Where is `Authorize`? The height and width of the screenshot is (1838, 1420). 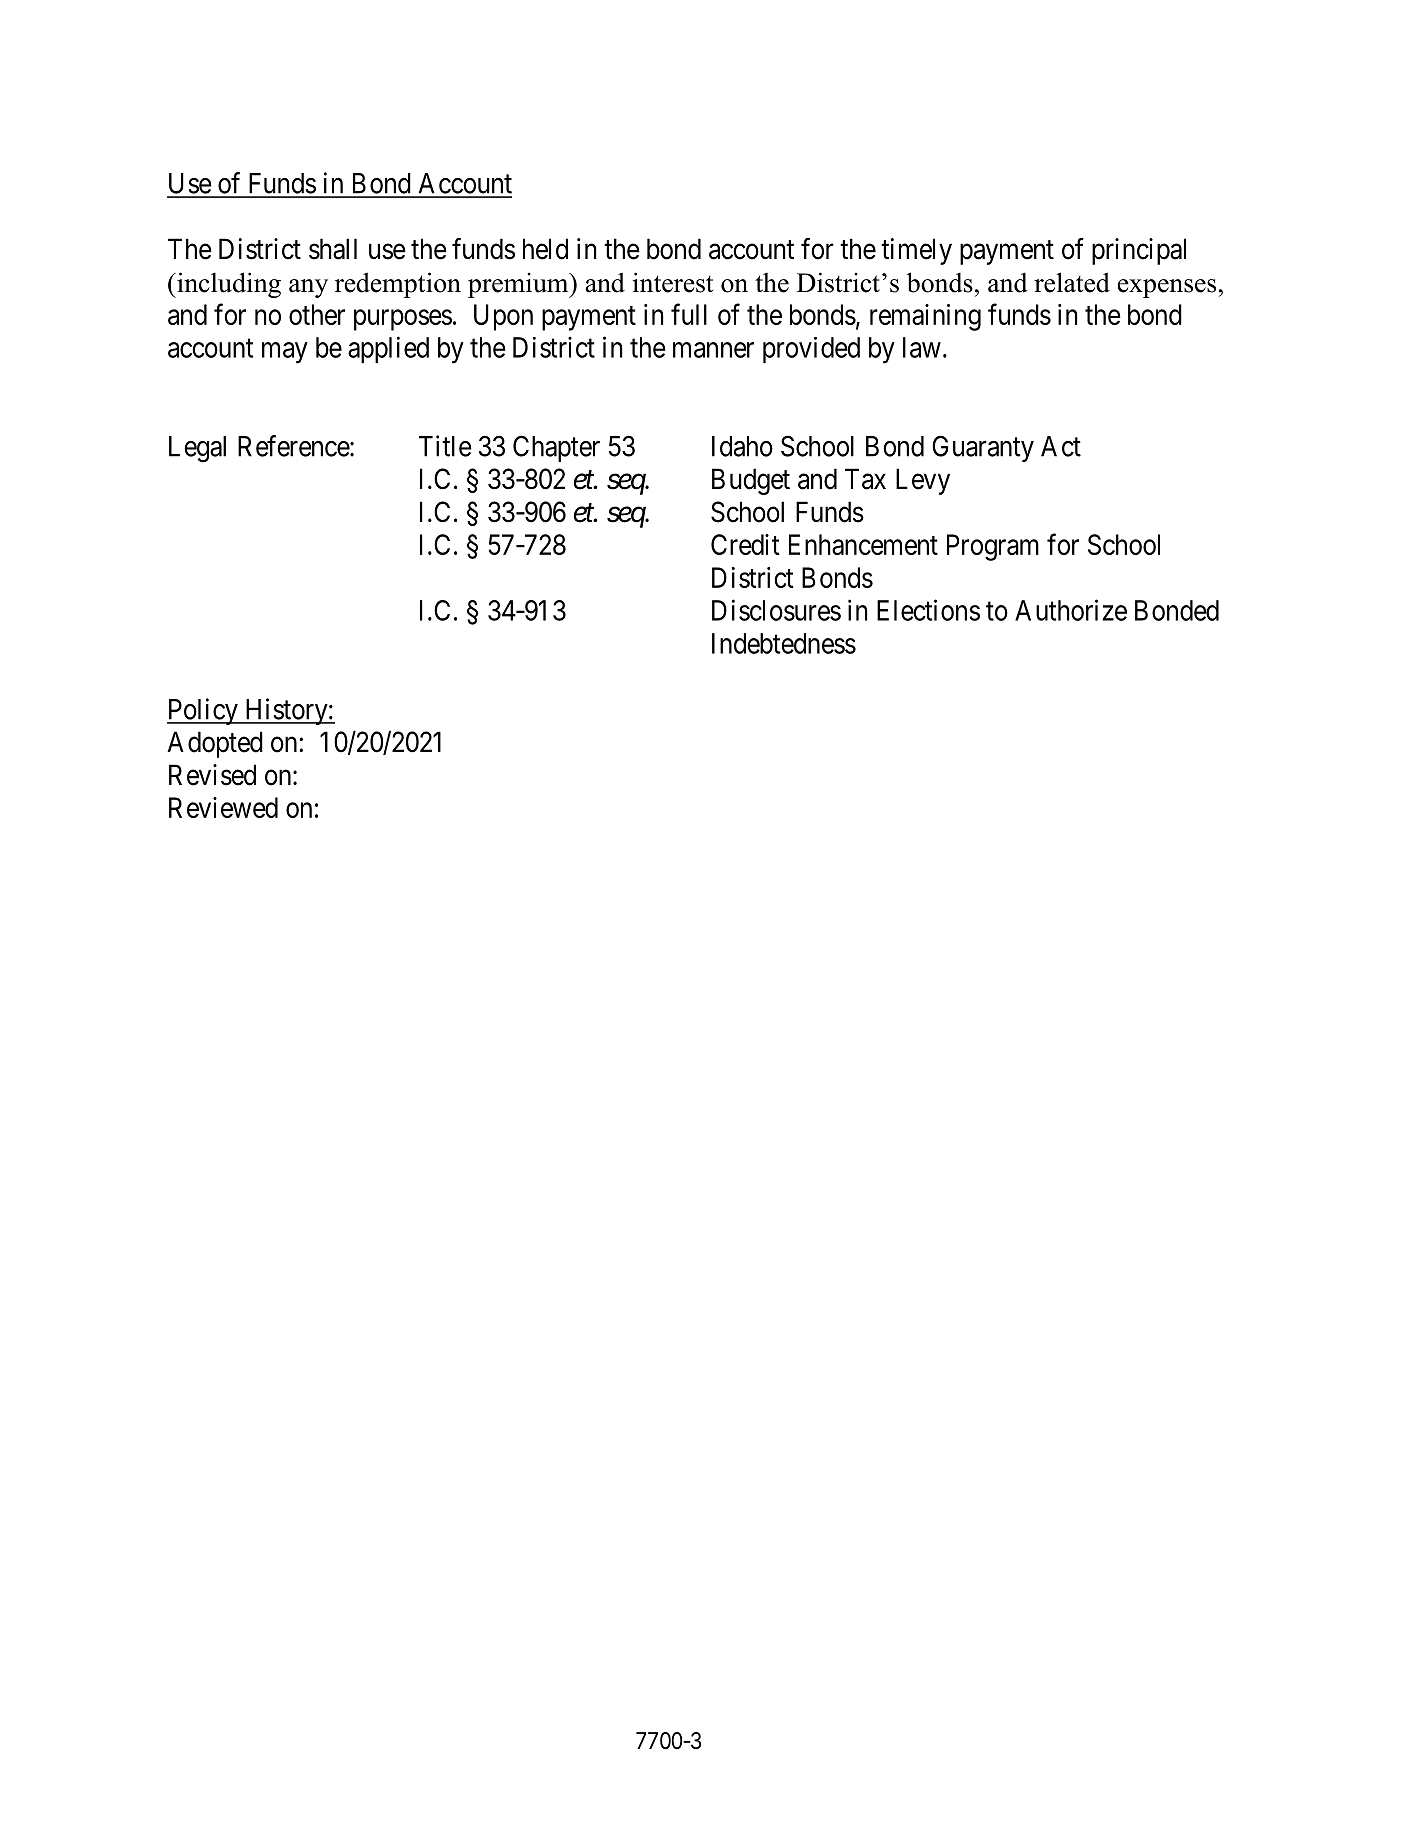
Authorize is located at coordinates (1071, 610).
